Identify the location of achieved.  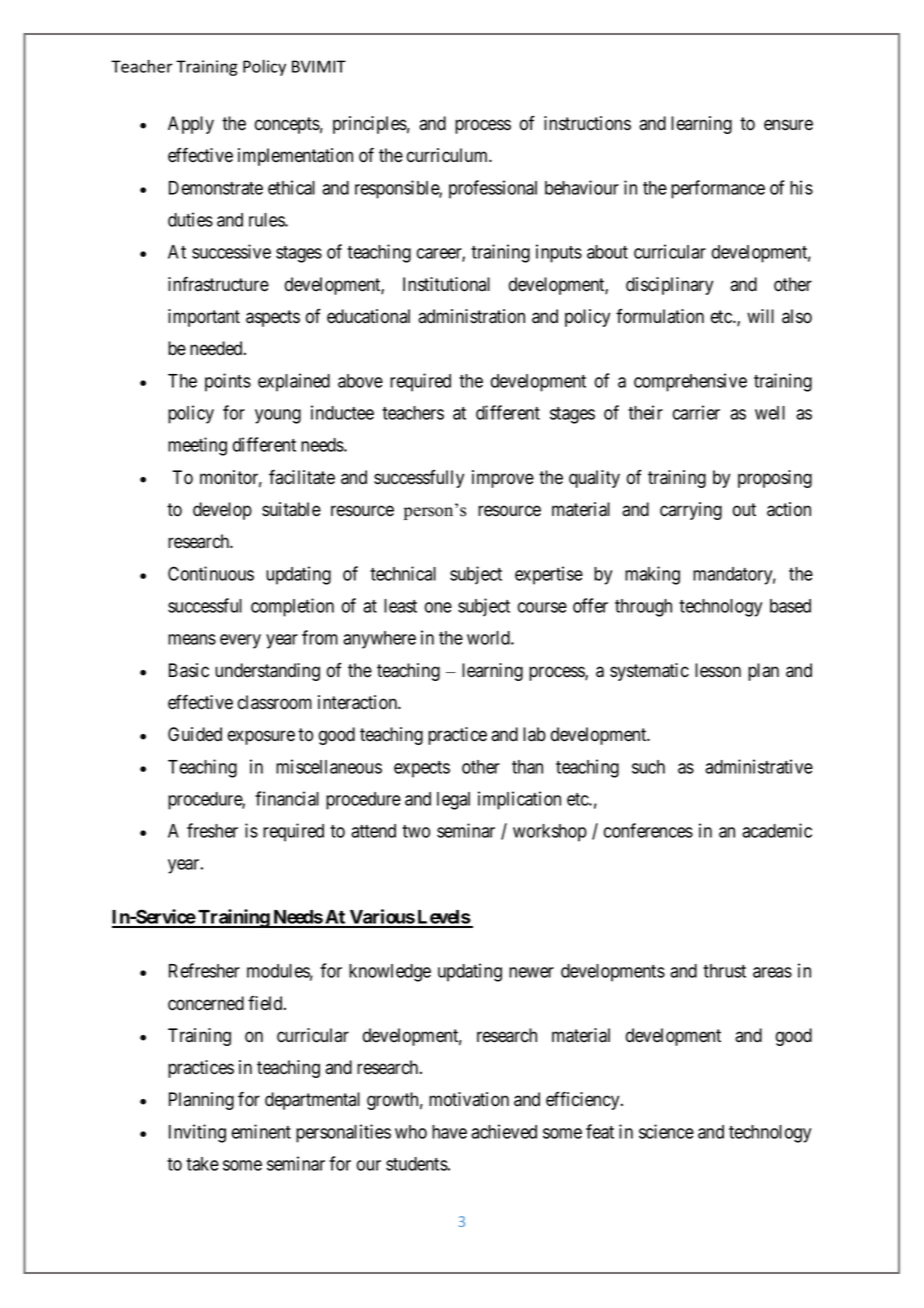
(504, 1131).
